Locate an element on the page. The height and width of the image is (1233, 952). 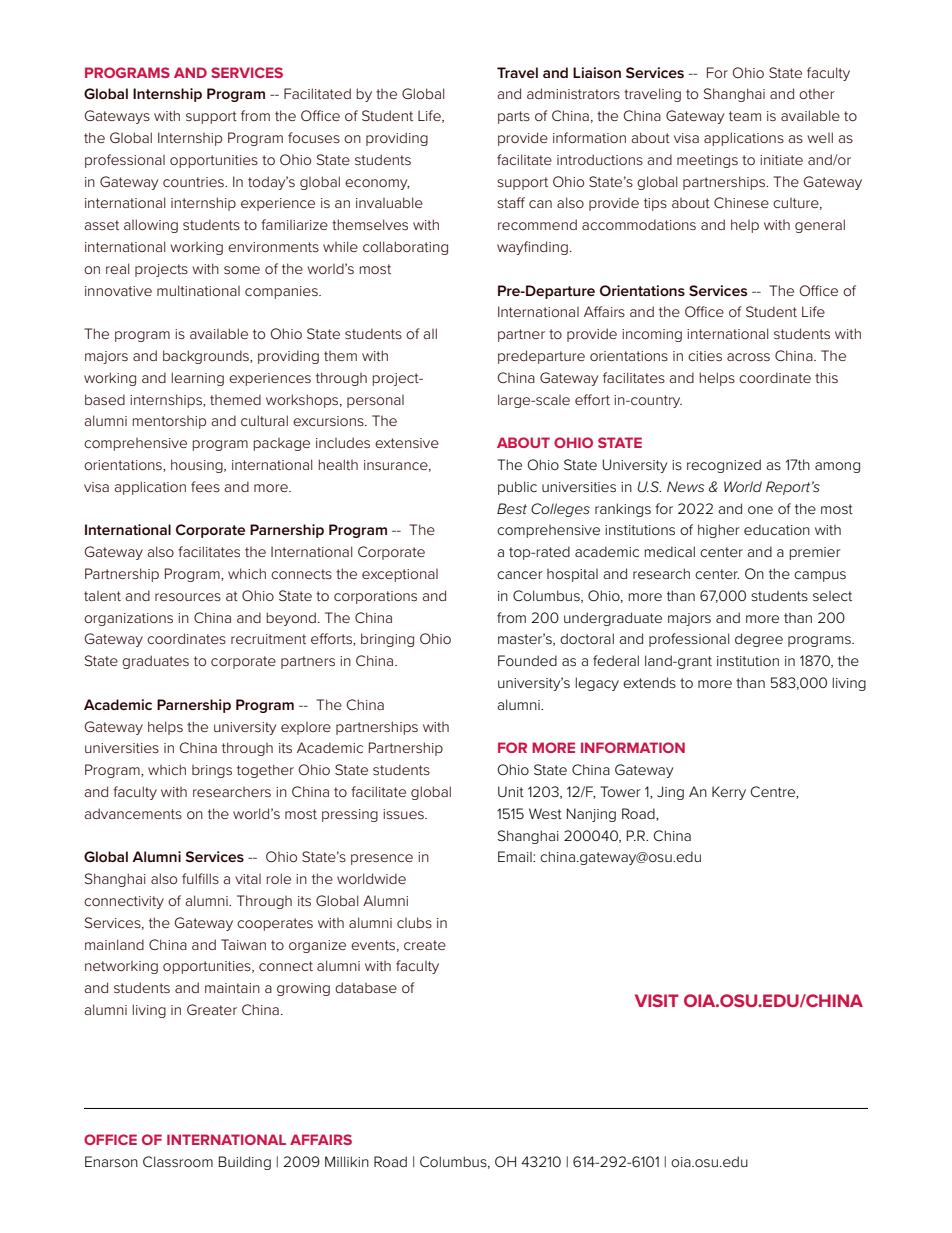
Kerry is located at coordinates (729, 793).
